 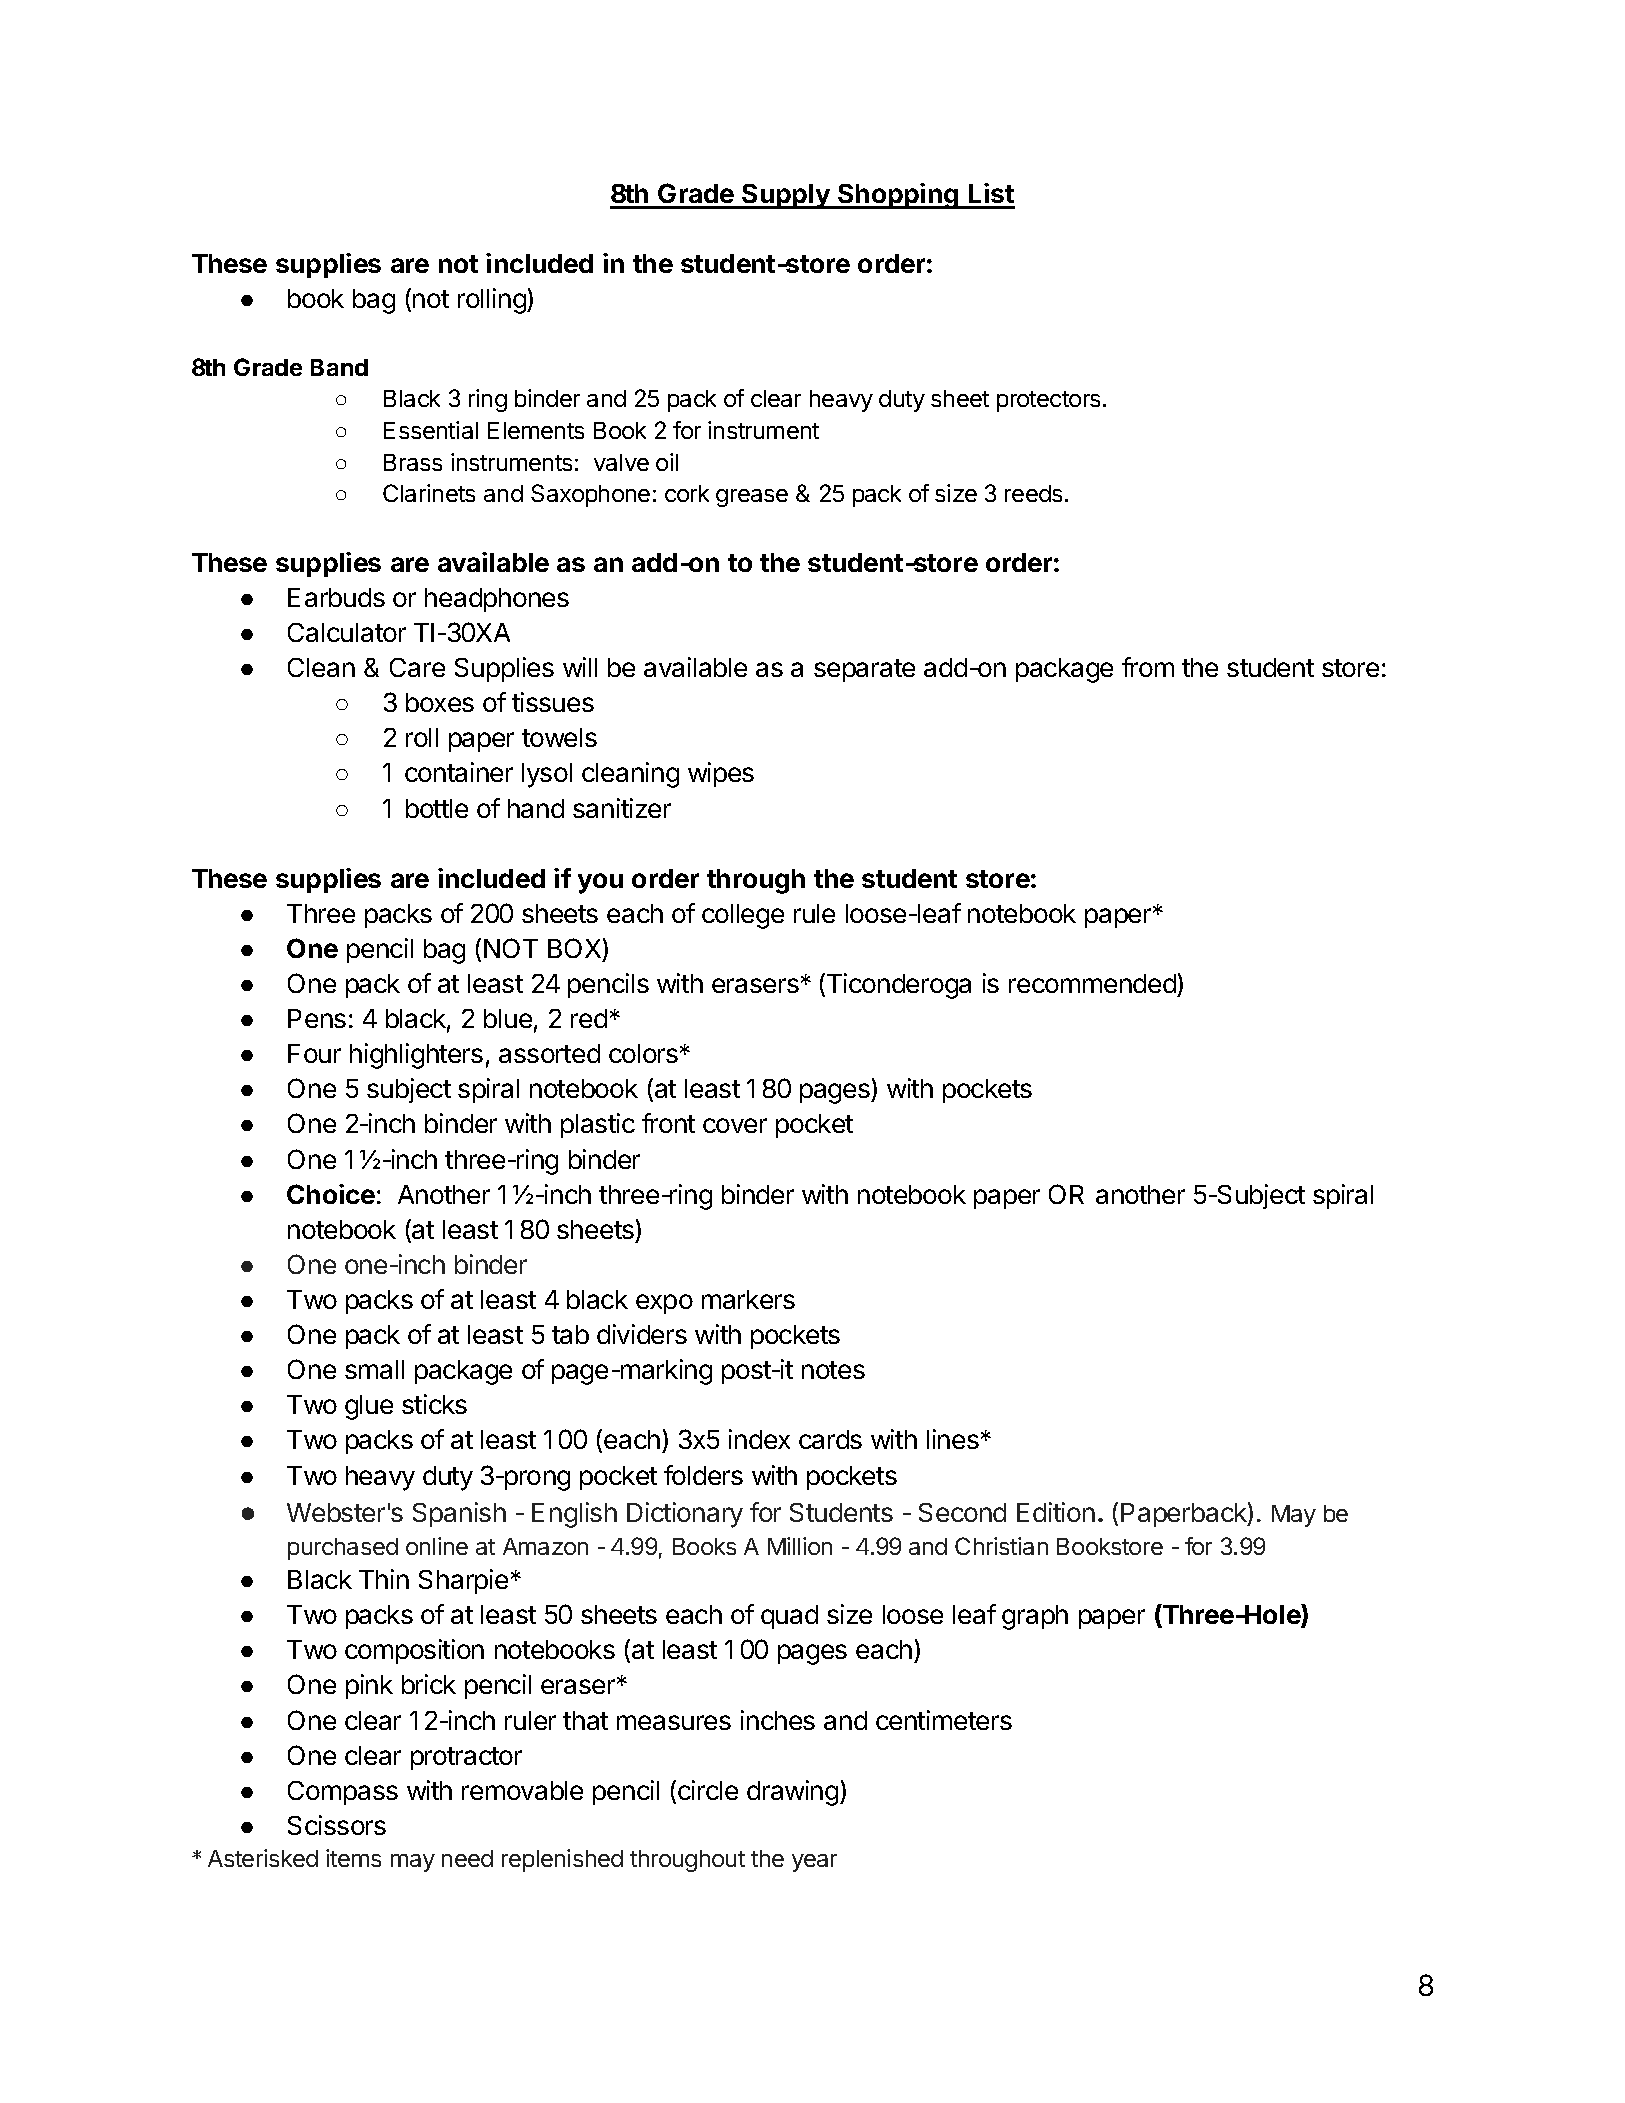 What do you see at coordinates (953, 1439) in the document?
I see `lines` at bounding box center [953, 1439].
